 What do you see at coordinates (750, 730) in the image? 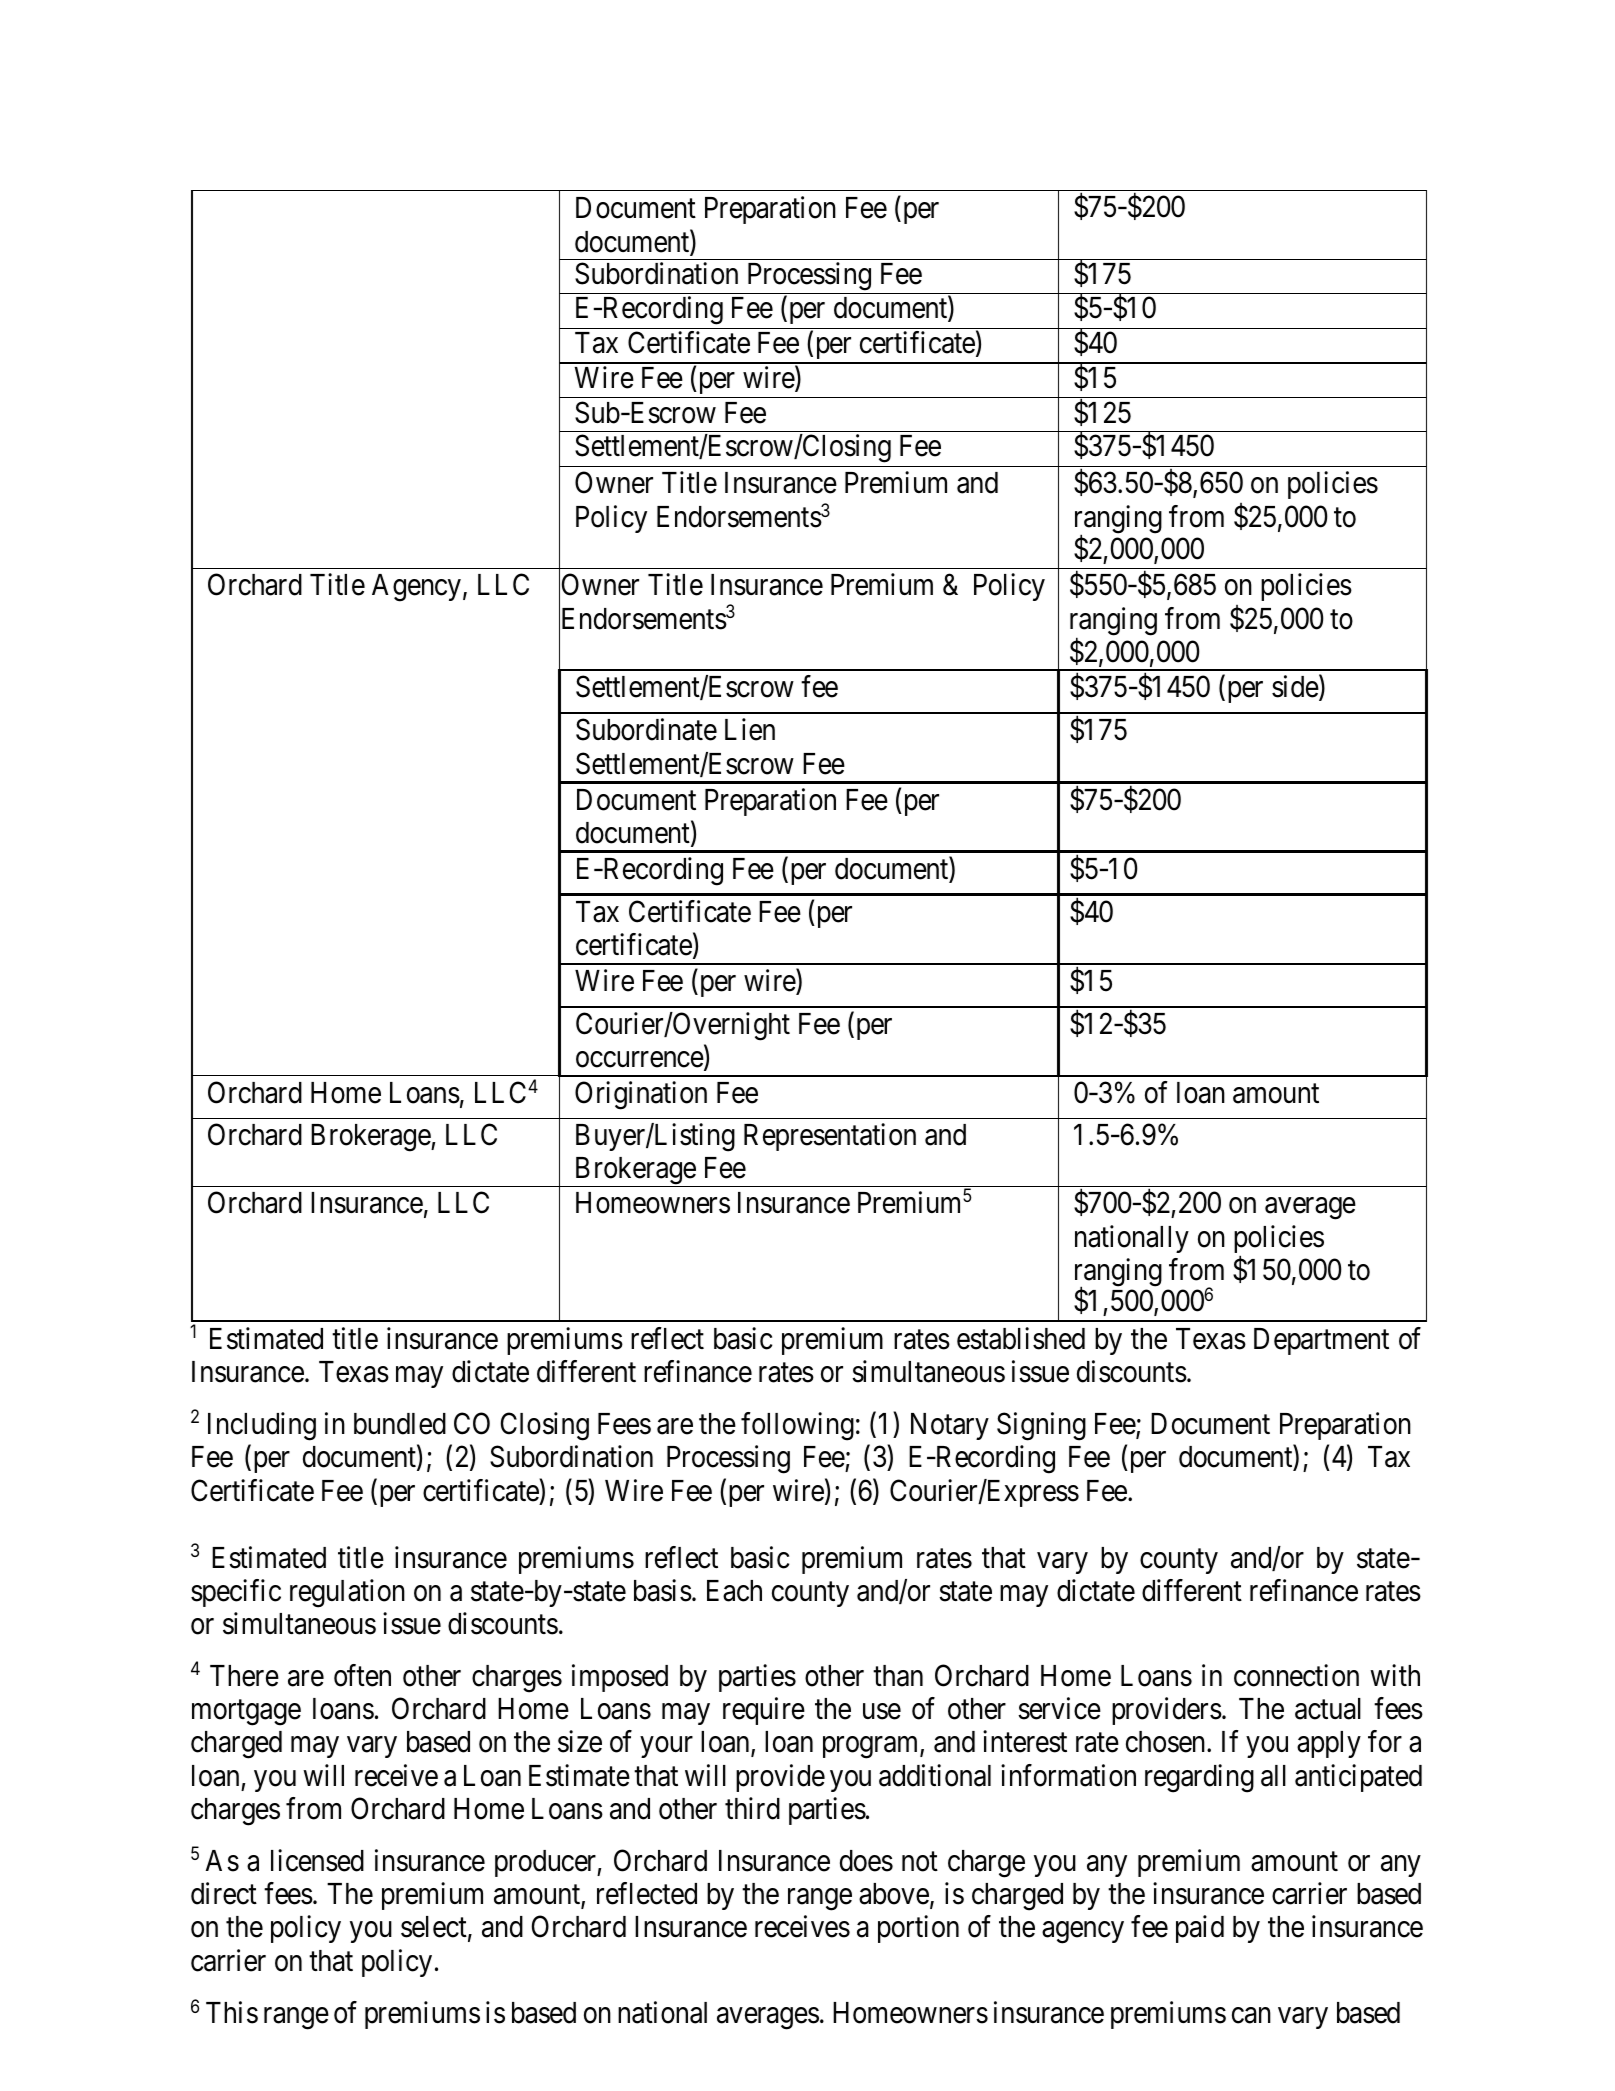
I see `Lien` at bounding box center [750, 730].
